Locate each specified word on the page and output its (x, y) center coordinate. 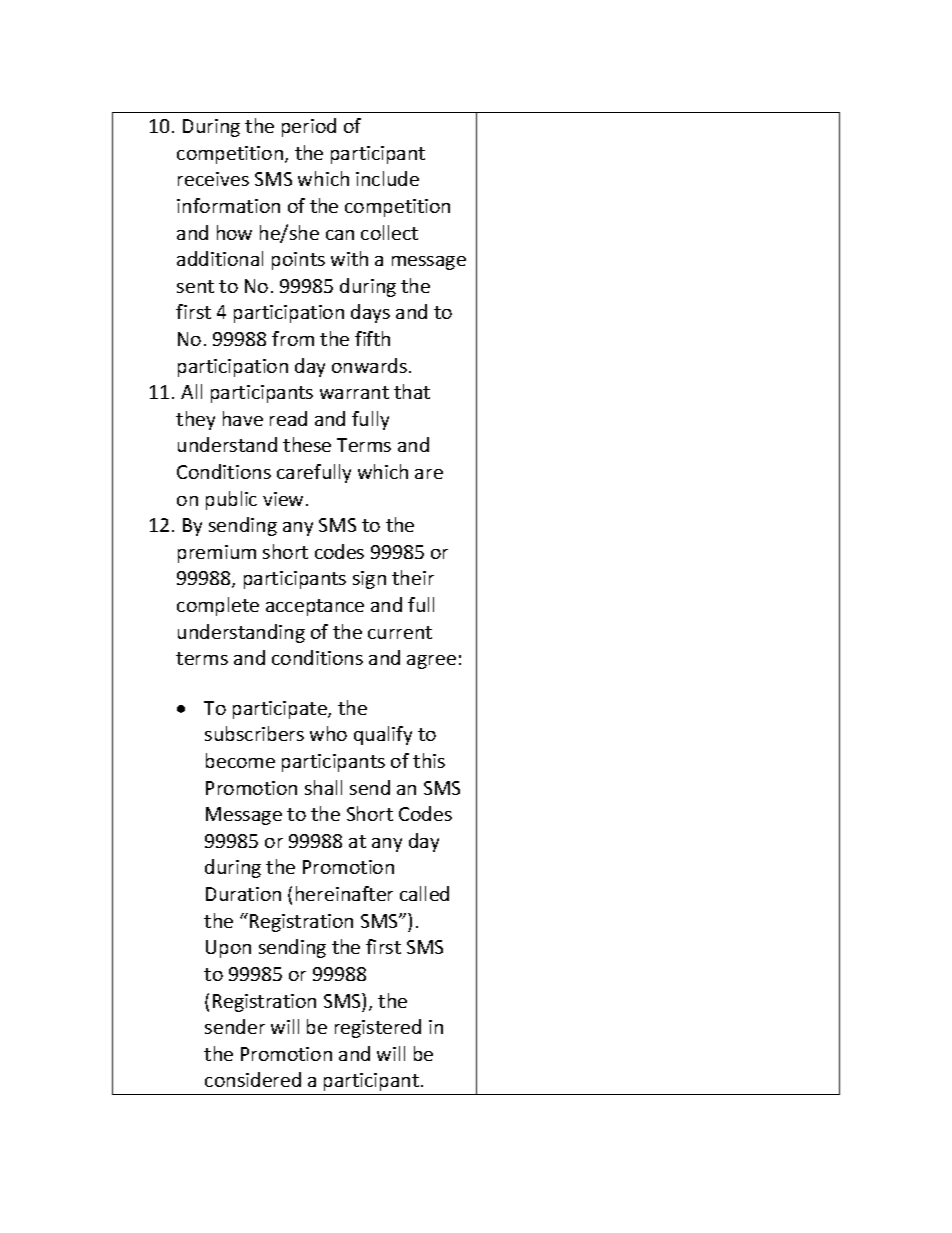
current (400, 632)
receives (213, 179)
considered (253, 1079)
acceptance (315, 607)
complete (218, 606)
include (387, 178)
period (309, 127)
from (293, 338)
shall (323, 787)
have (243, 418)
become (240, 760)
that (412, 391)
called (424, 893)
